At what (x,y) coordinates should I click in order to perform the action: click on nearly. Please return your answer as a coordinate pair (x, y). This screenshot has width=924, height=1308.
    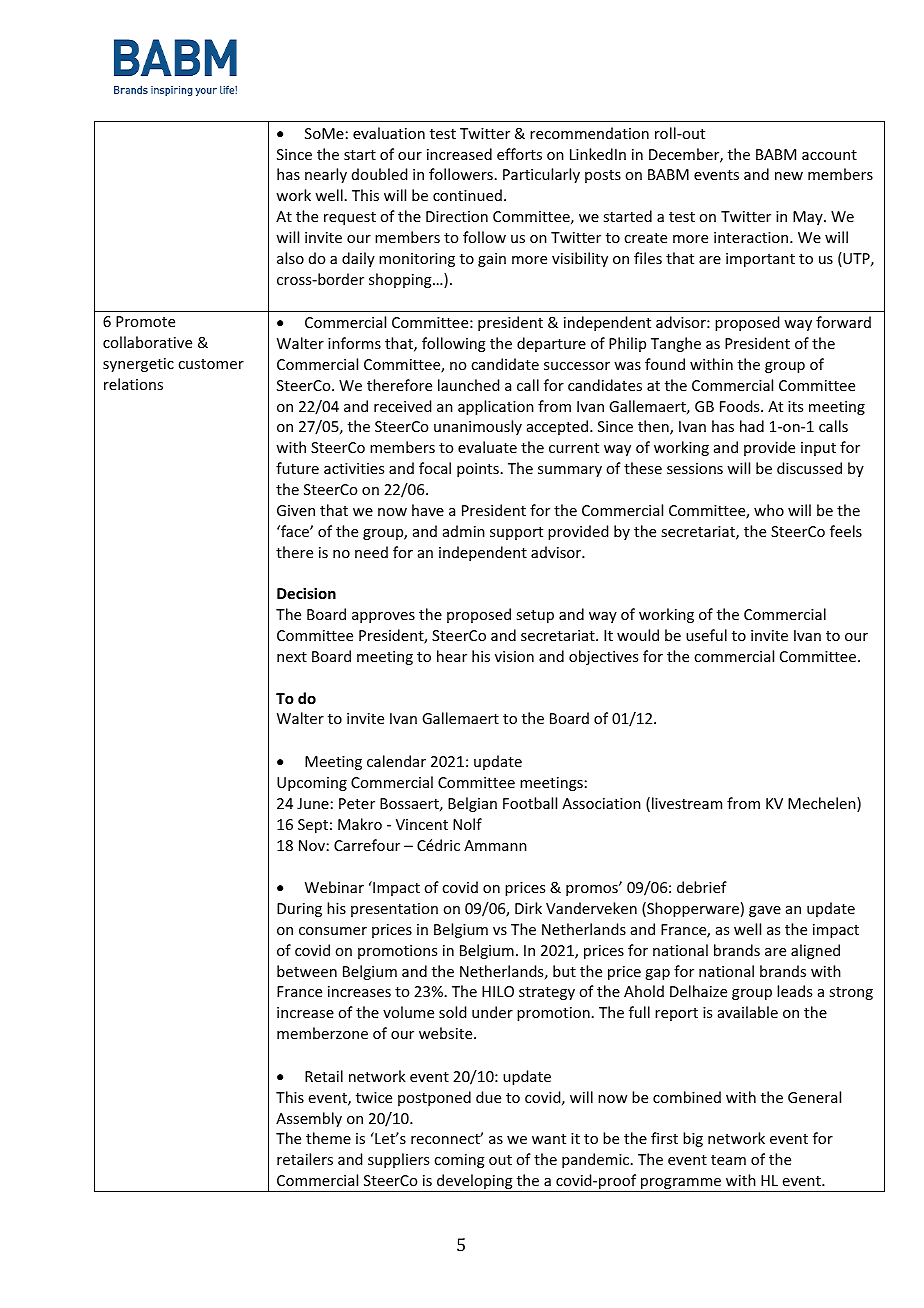
    Looking at the image, I should click on (326, 175).
